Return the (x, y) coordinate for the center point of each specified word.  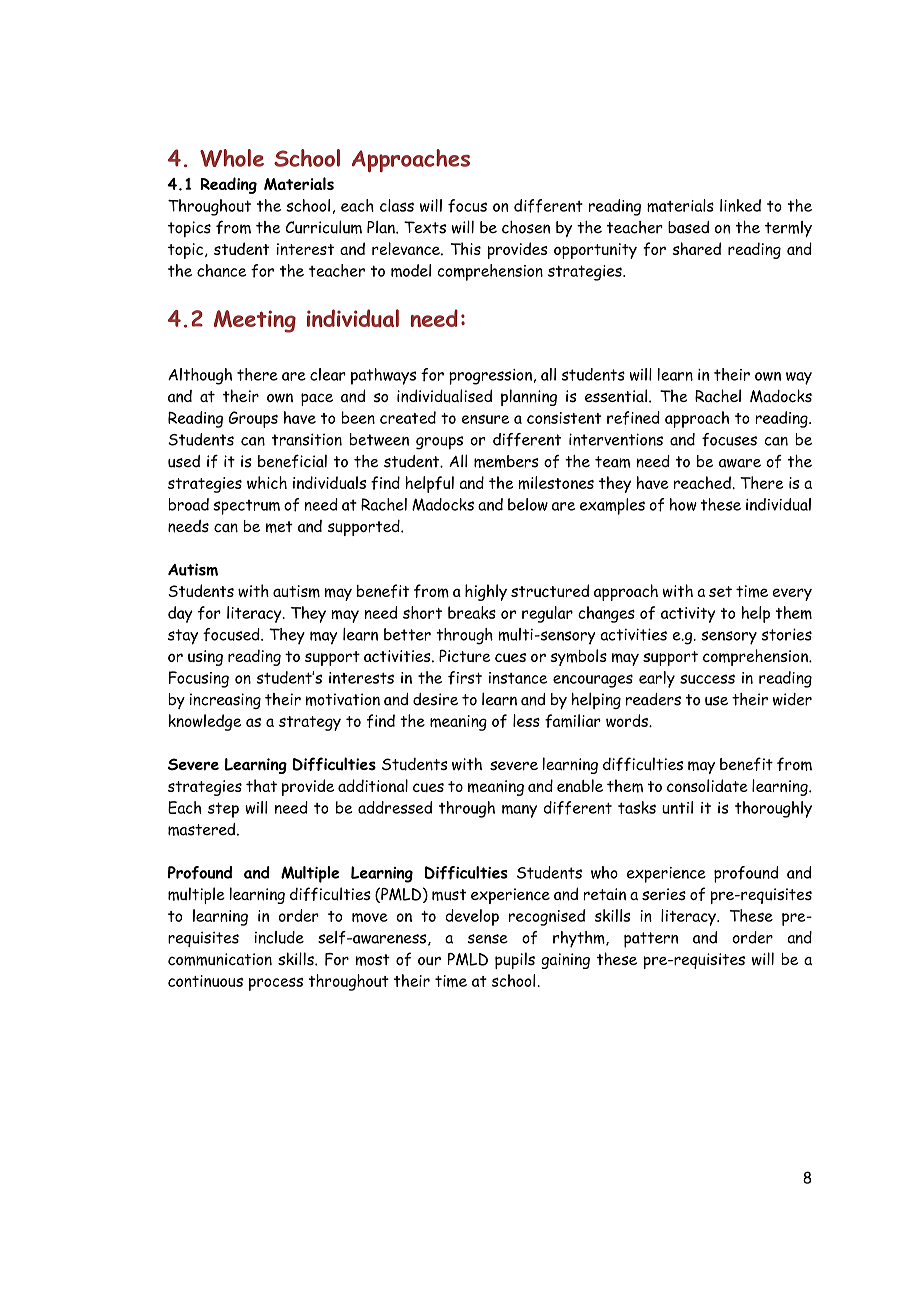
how (683, 504)
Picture (464, 655)
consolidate (707, 785)
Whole (232, 158)
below (528, 504)
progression (490, 377)
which (267, 482)
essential (616, 395)
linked (740, 205)
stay (183, 637)
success (707, 679)
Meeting (255, 321)
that (261, 785)
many (519, 811)
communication (220, 959)
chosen (526, 227)
